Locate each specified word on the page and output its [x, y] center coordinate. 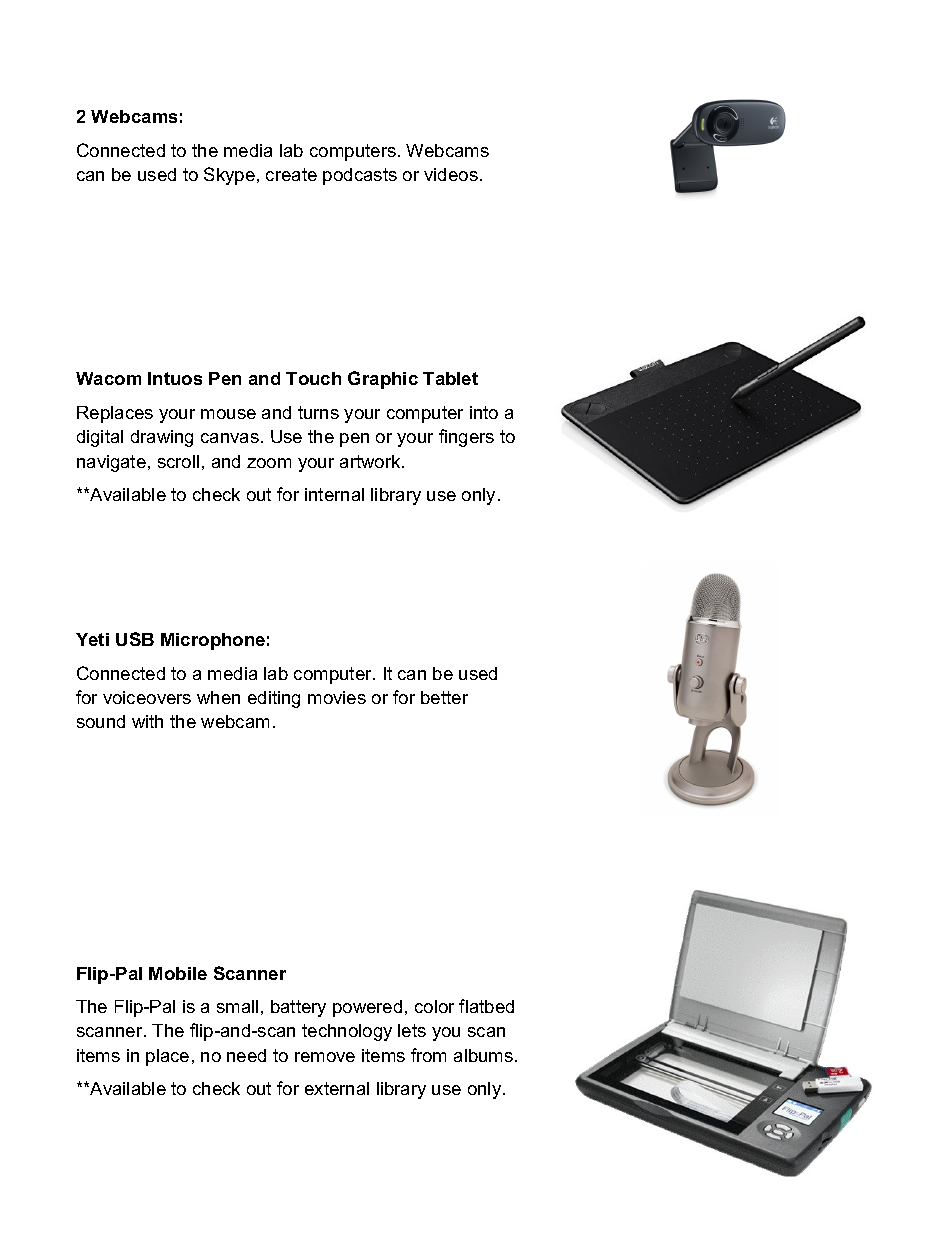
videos [451, 174]
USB [135, 639]
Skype [229, 176]
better [444, 697]
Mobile [178, 973]
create [291, 174]
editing [274, 699]
